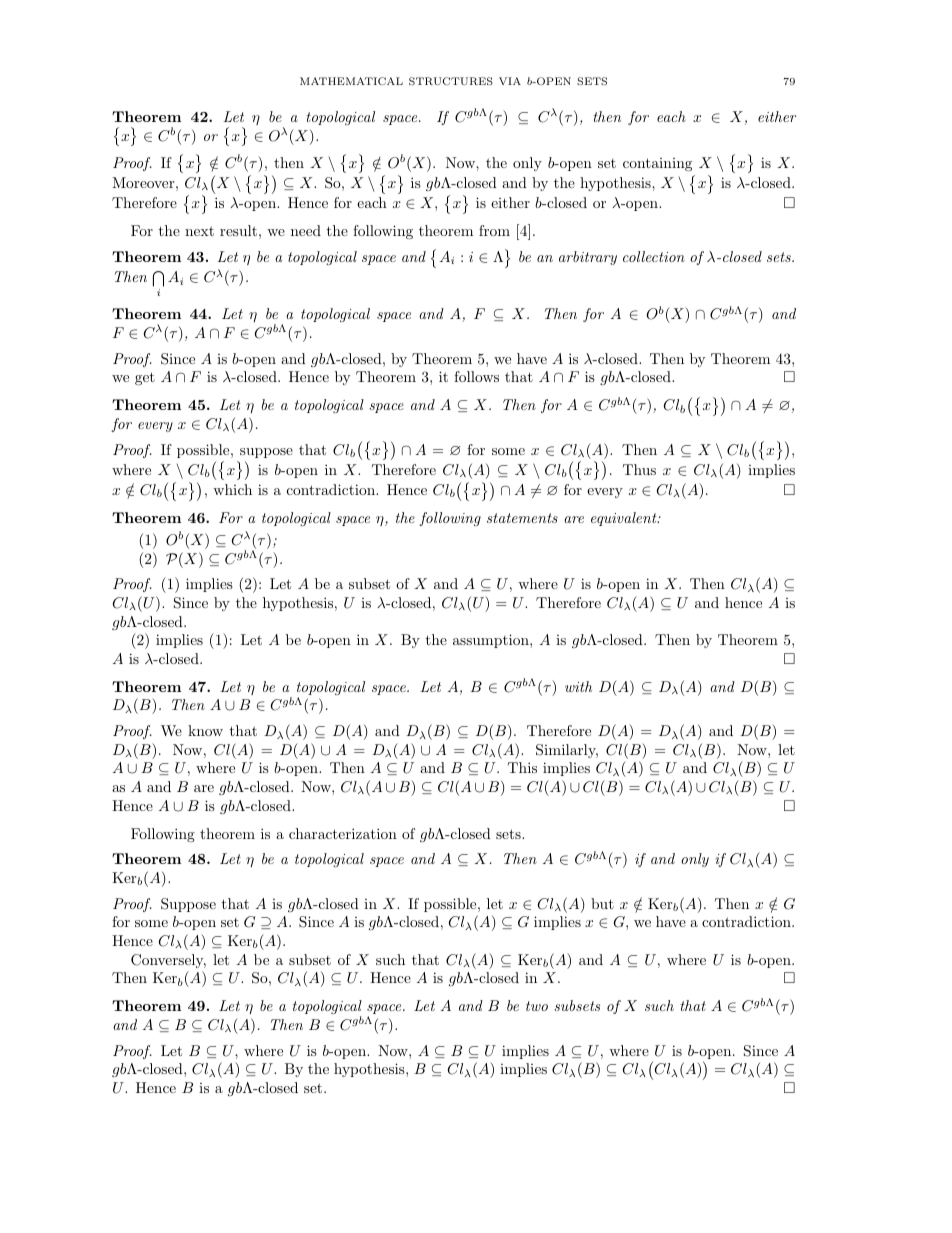 Image resolution: width=952 pixels, height=1233 pixels. Describe the element at coordinates (232, 489) in the document. I see `which` at that location.
